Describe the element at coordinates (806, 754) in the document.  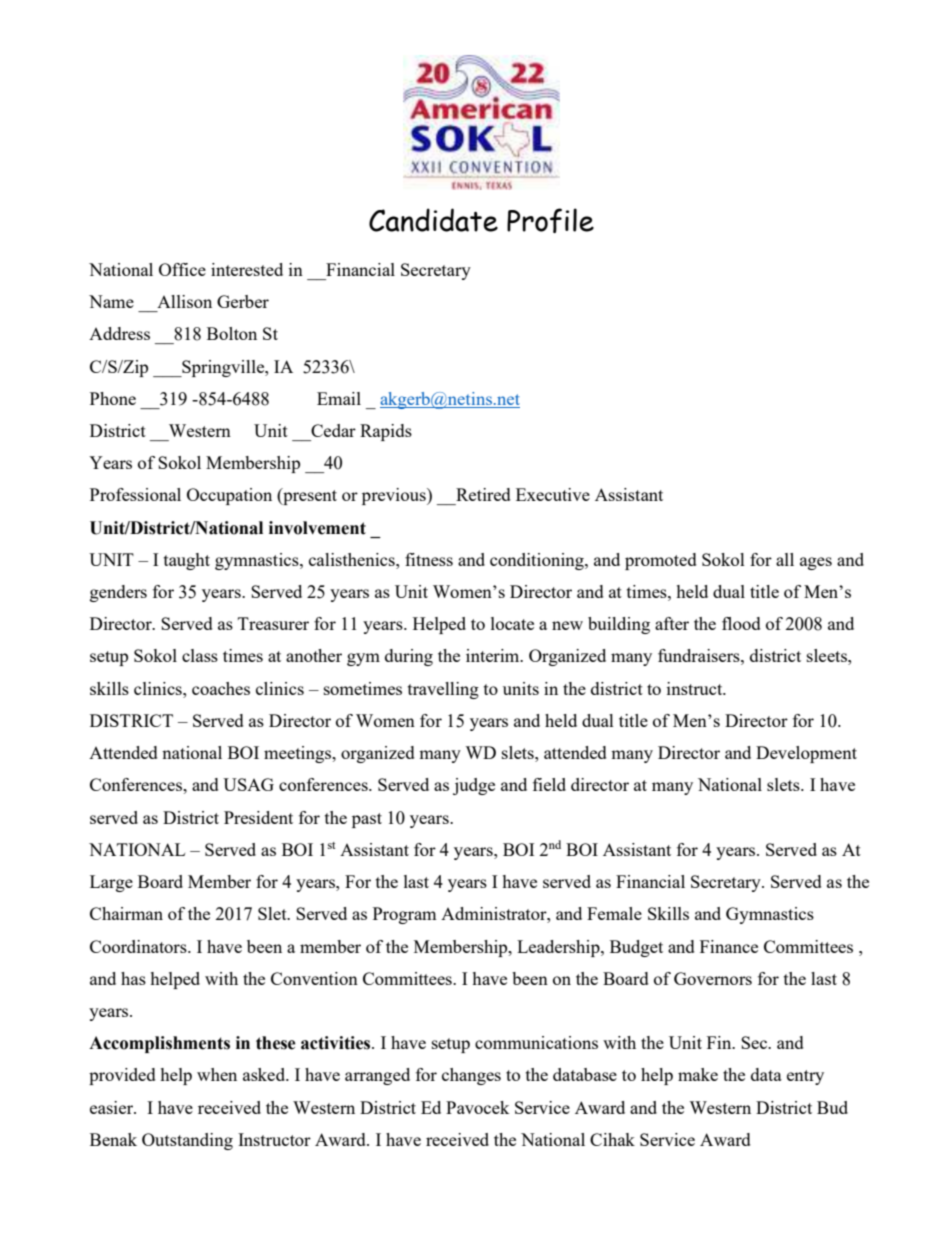
I see `Development` at that location.
